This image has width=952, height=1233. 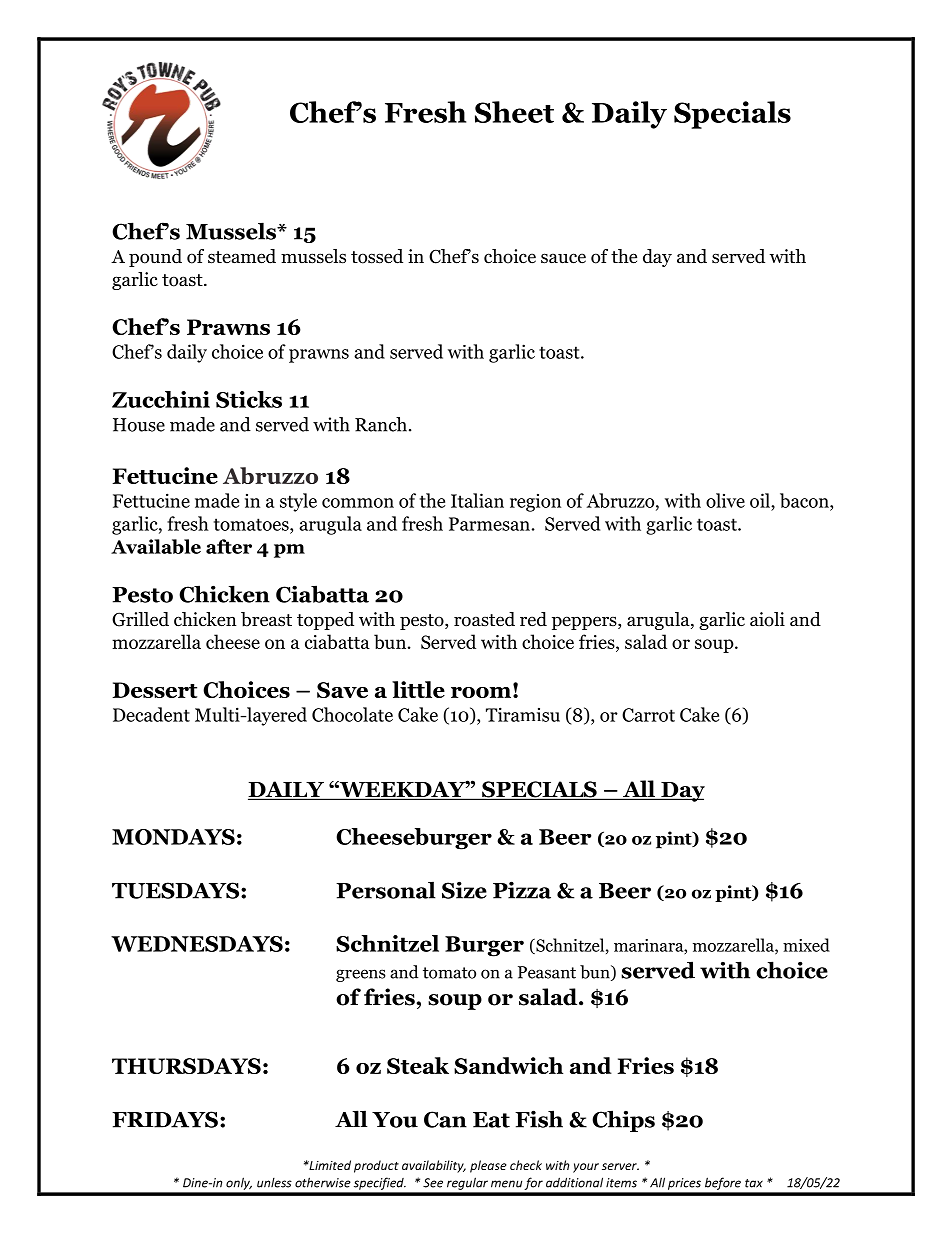 What do you see at coordinates (165, 1119) in the image?
I see `FRIDAYS` at bounding box center [165, 1119].
